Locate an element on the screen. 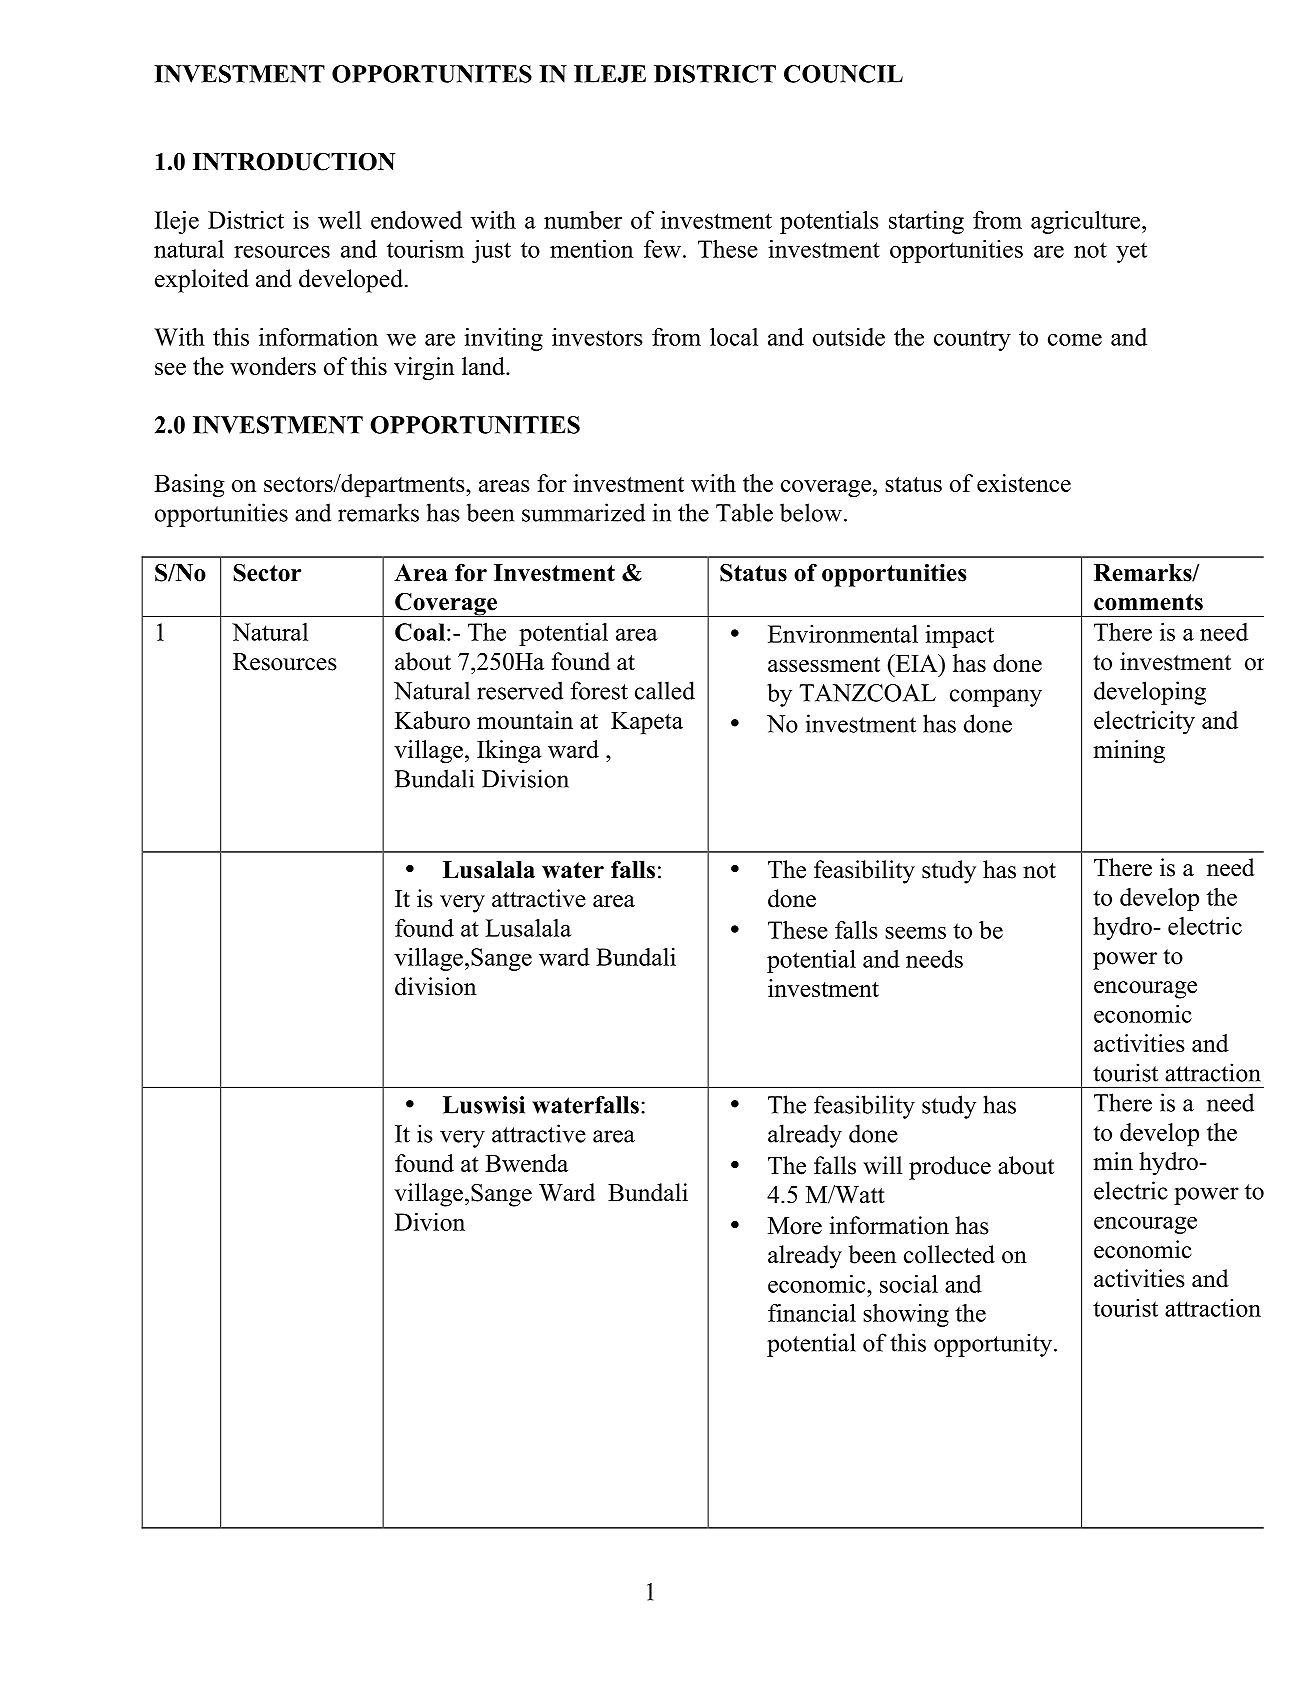 The width and height of the screenshot is (1299, 1681). More is located at coordinates (795, 1226).
